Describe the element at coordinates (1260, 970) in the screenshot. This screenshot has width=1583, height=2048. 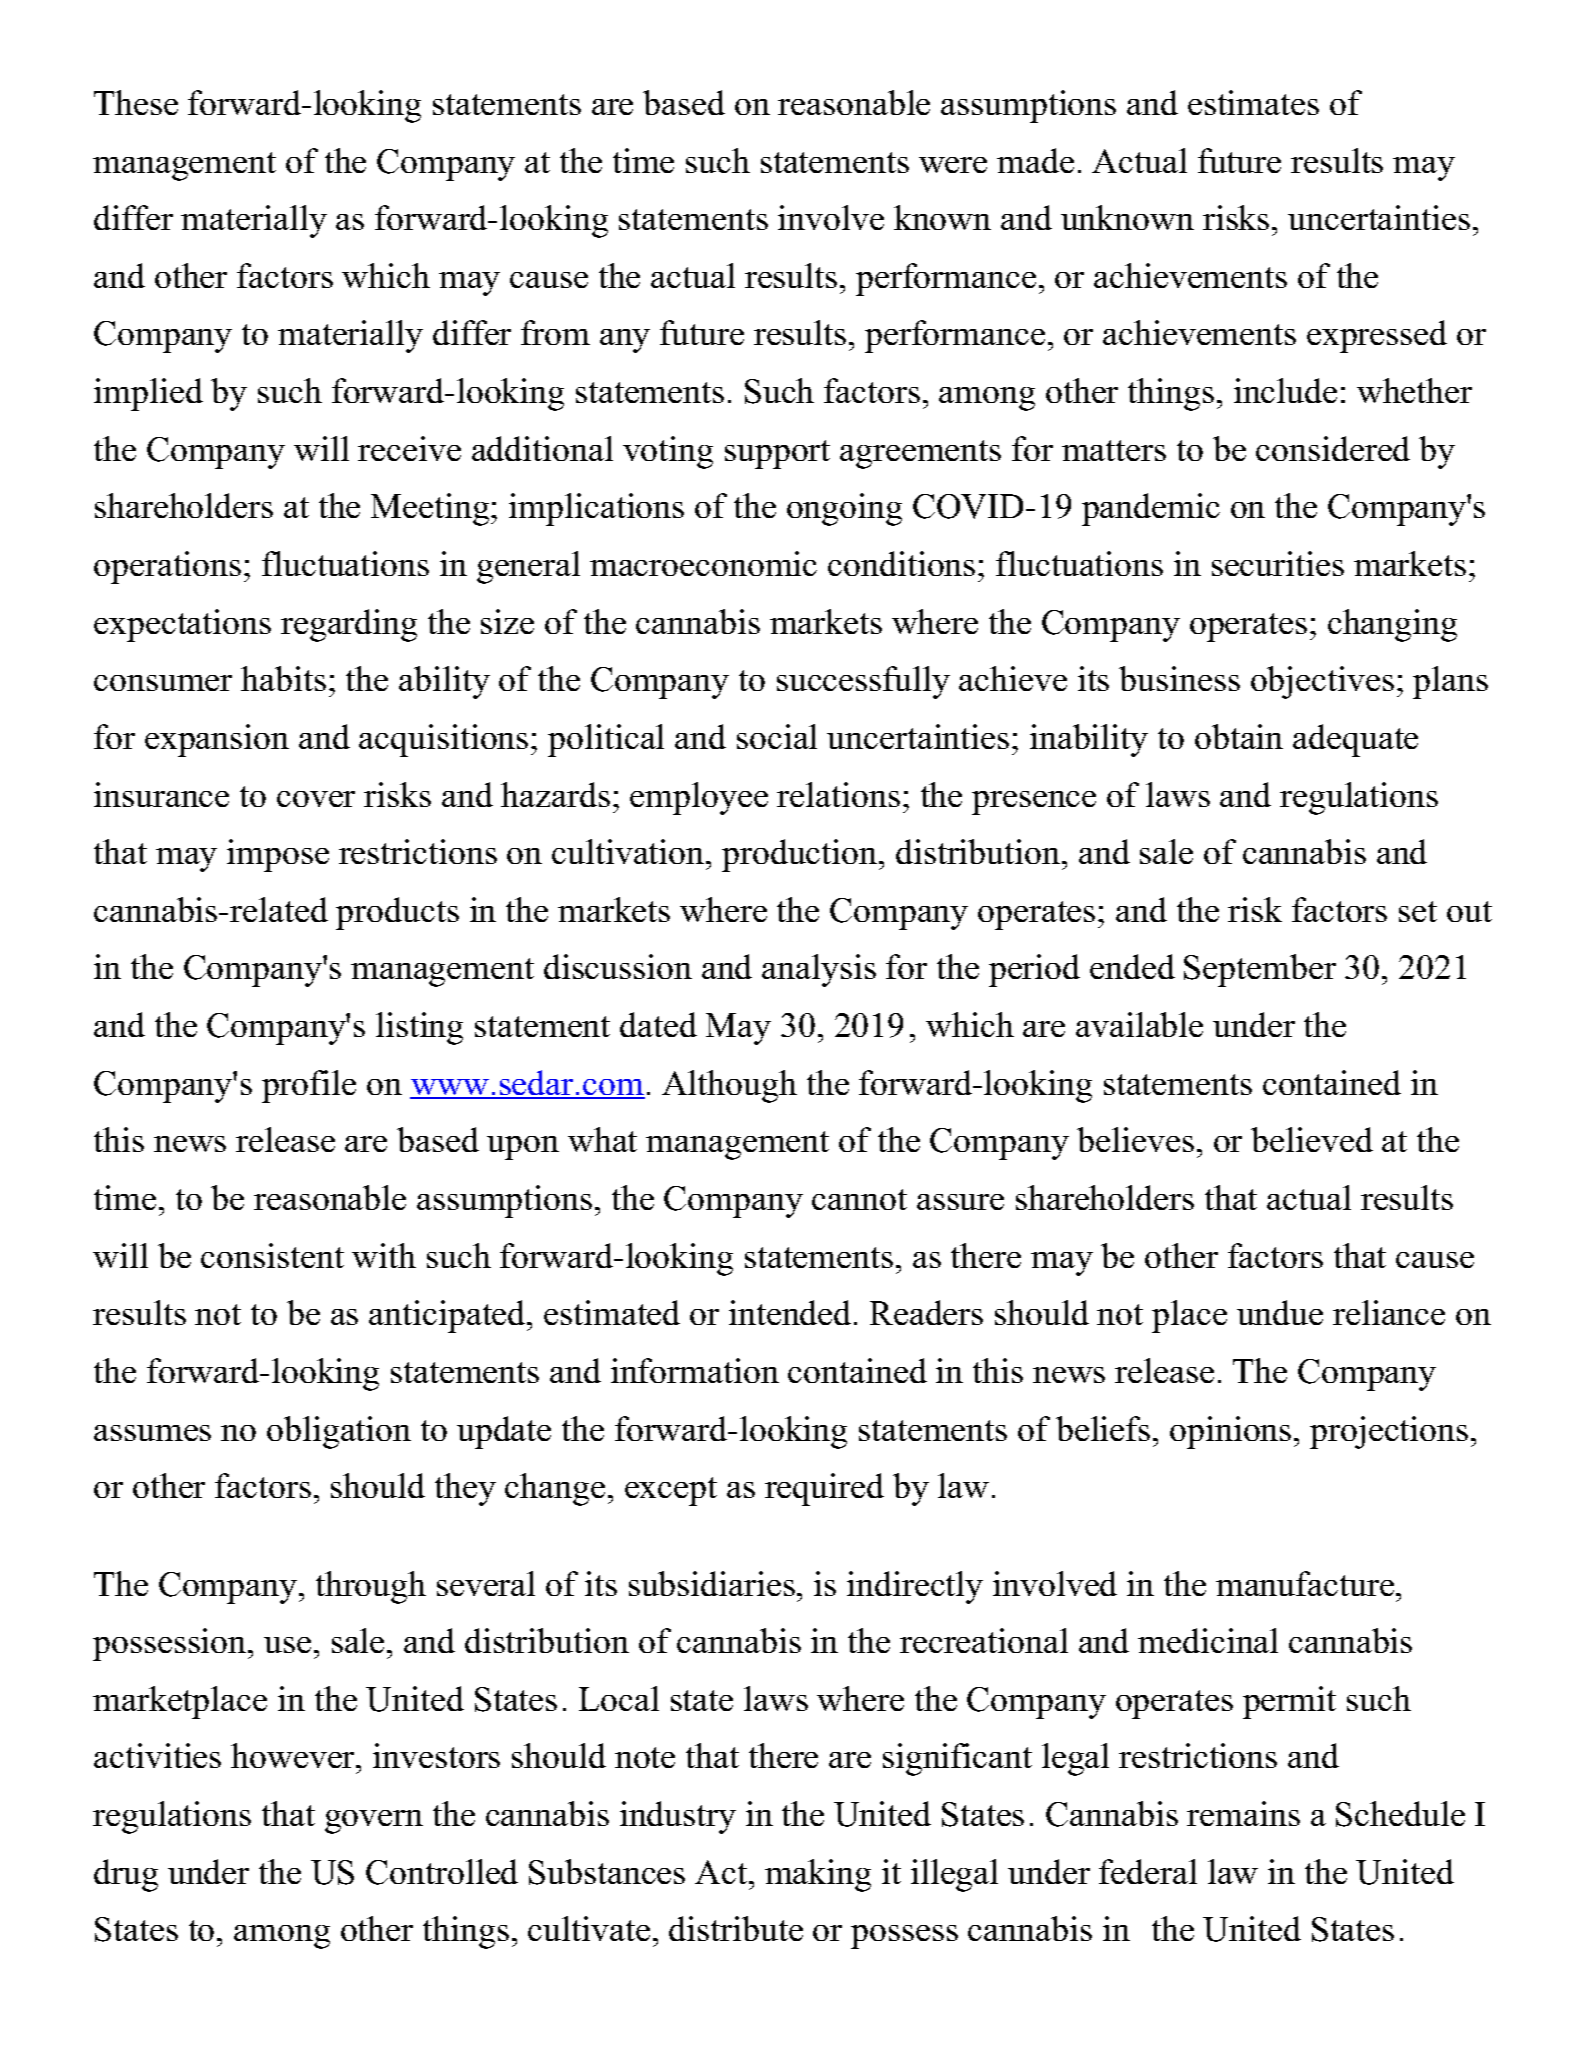
I see `September` at that location.
